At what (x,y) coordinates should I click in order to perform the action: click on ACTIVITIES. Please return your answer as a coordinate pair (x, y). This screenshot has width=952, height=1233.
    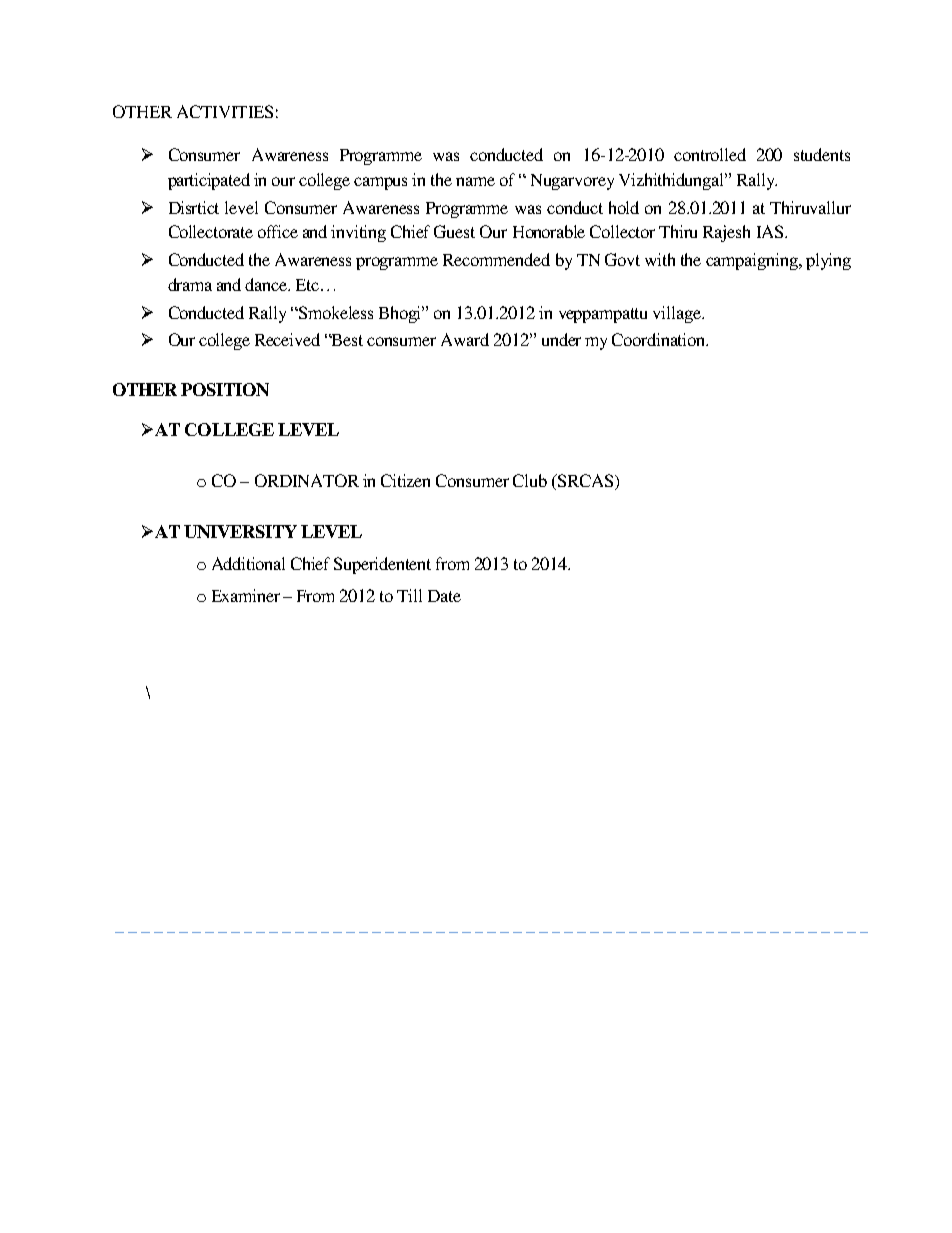
    Looking at the image, I should click on (225, 111).
